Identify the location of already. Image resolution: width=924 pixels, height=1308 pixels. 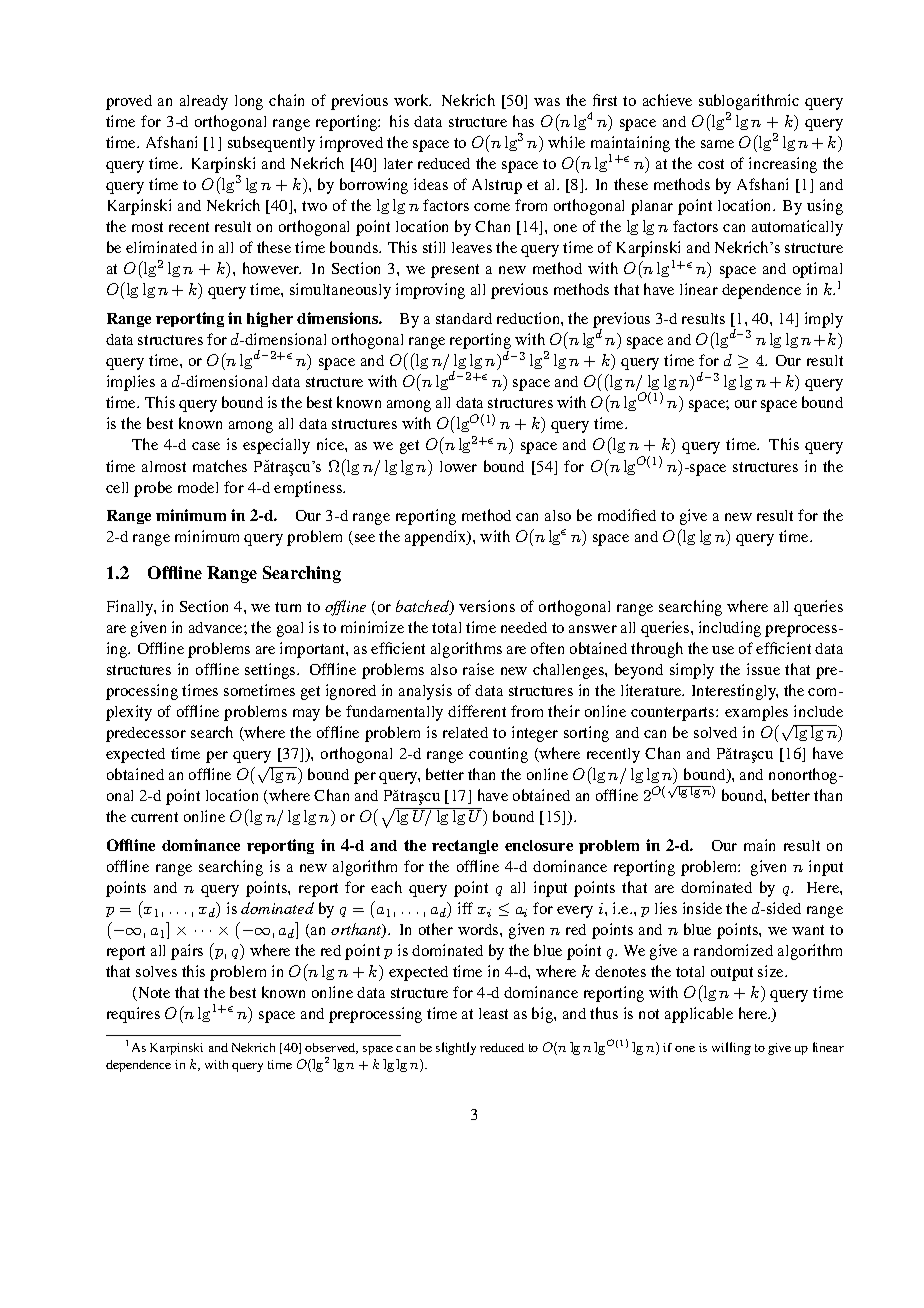
(204, 102).
